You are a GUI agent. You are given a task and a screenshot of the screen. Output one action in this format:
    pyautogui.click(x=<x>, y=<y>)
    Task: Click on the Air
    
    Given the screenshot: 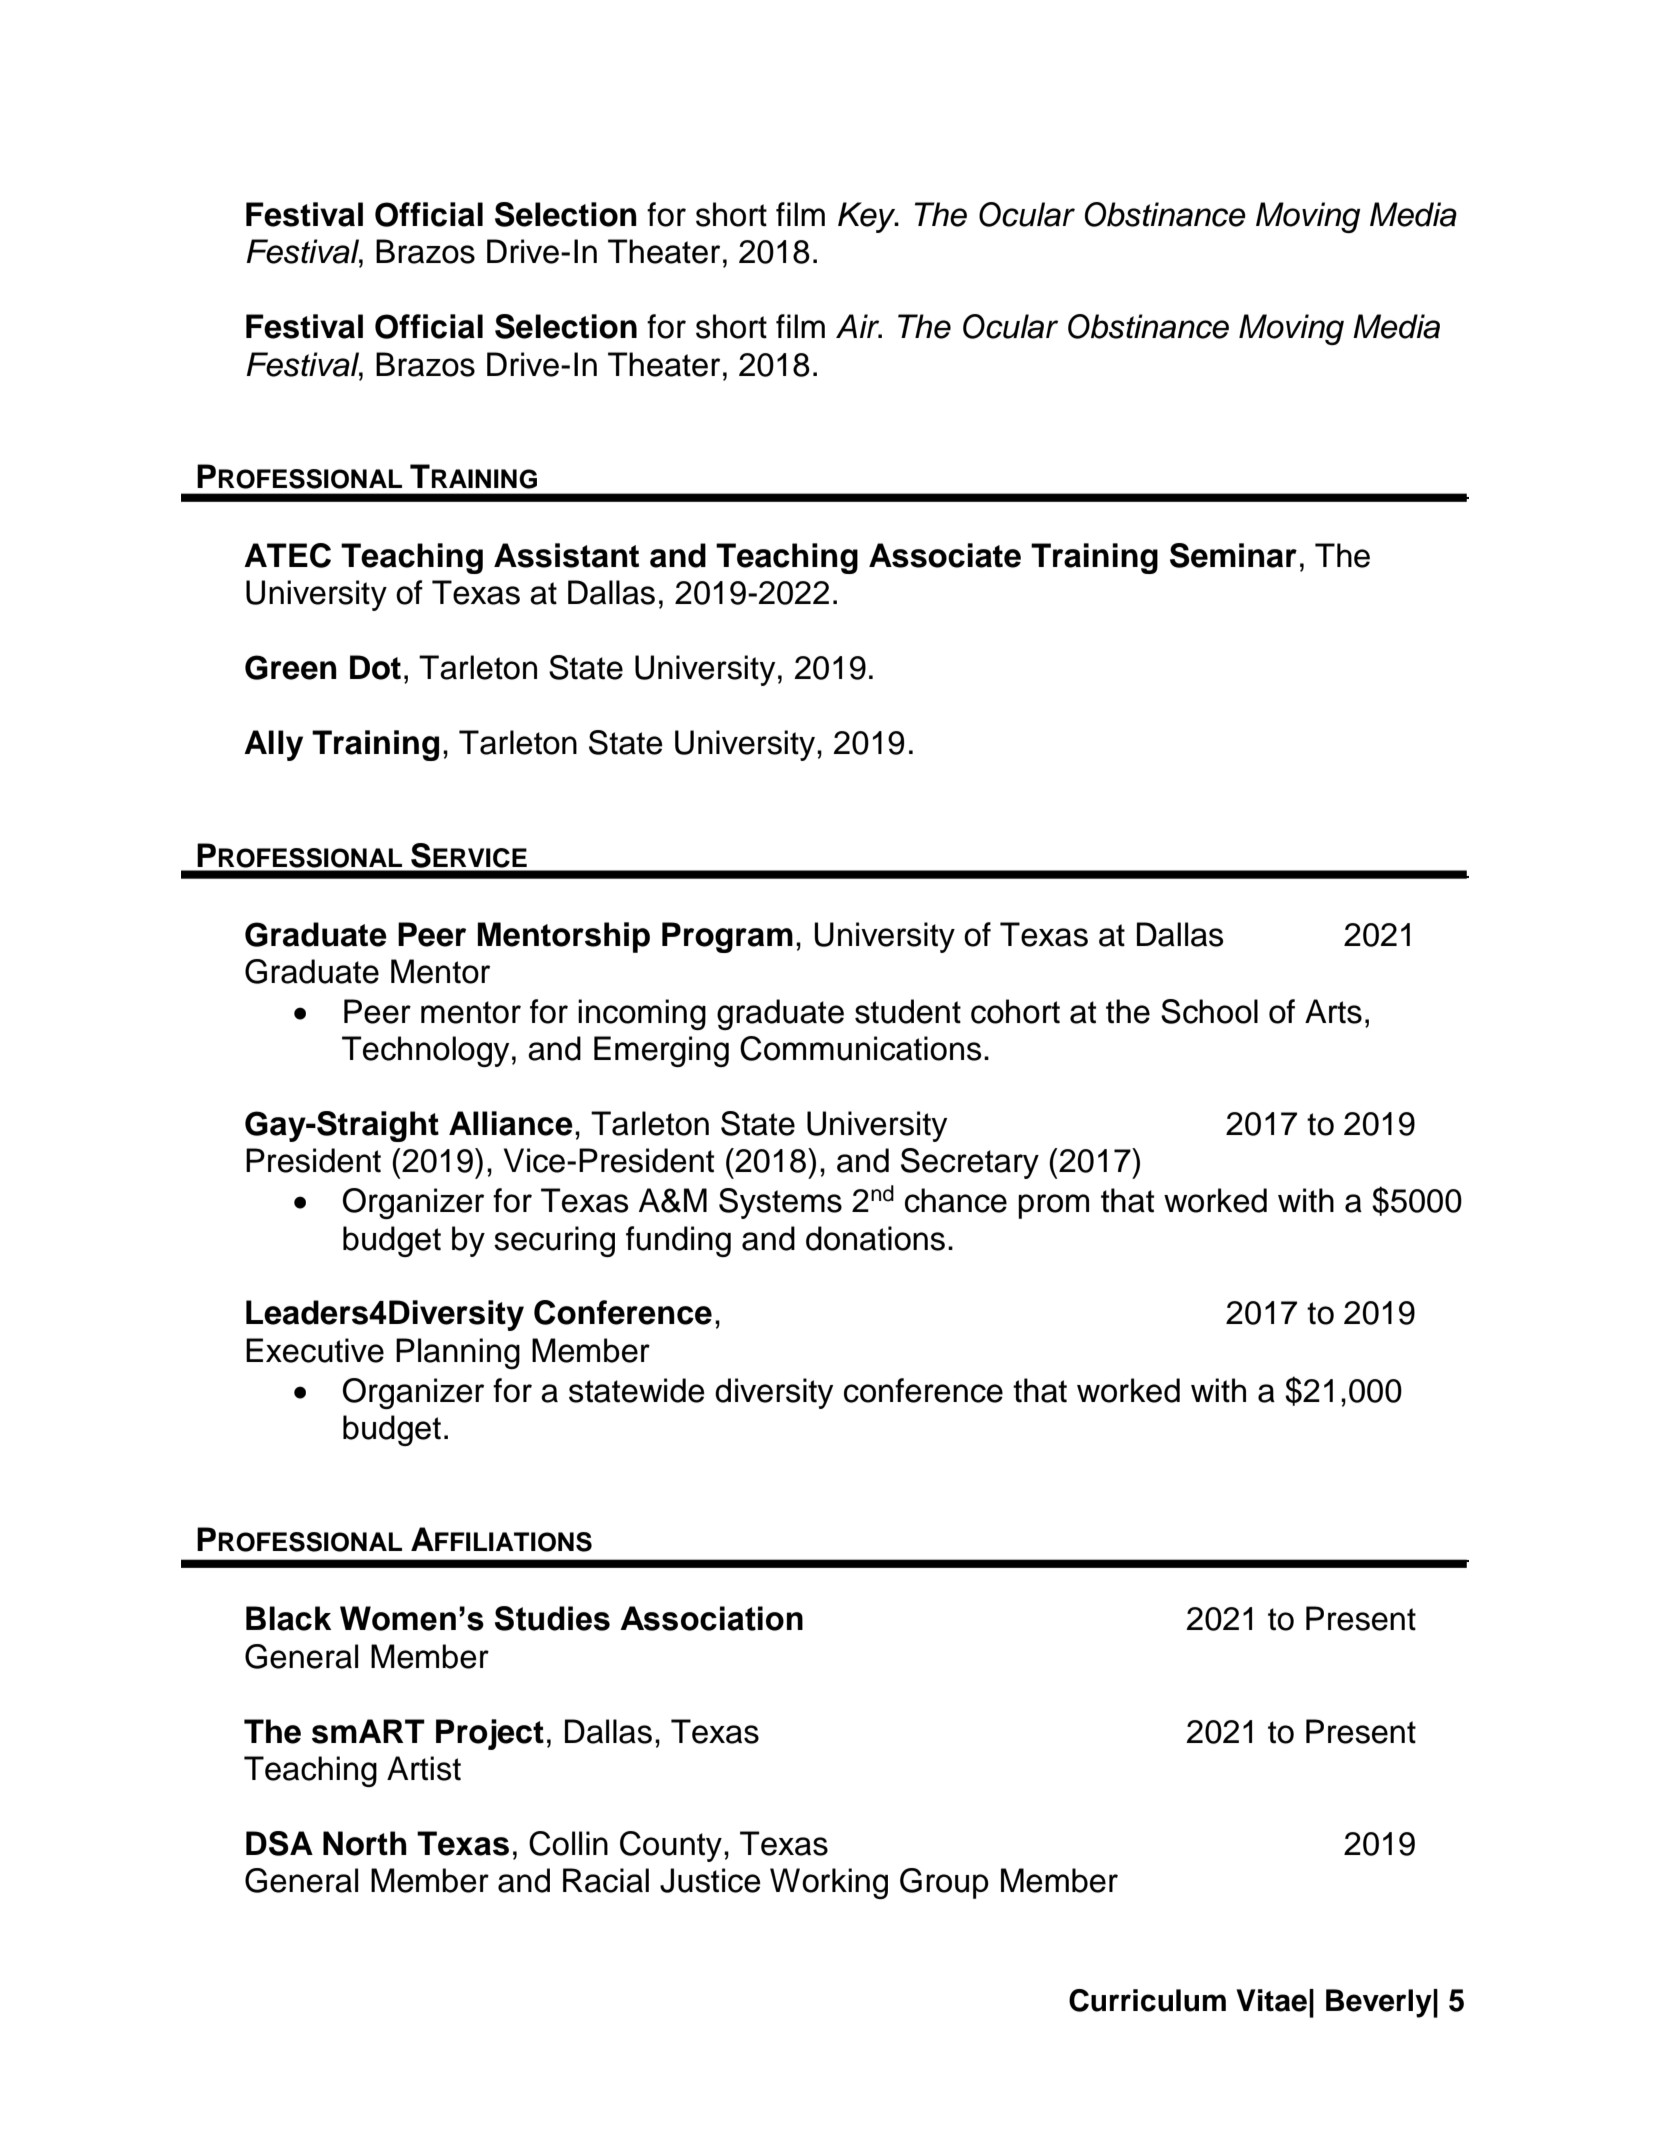 What is the action you would take?
    pyautogui.click(x=859, y=326)
